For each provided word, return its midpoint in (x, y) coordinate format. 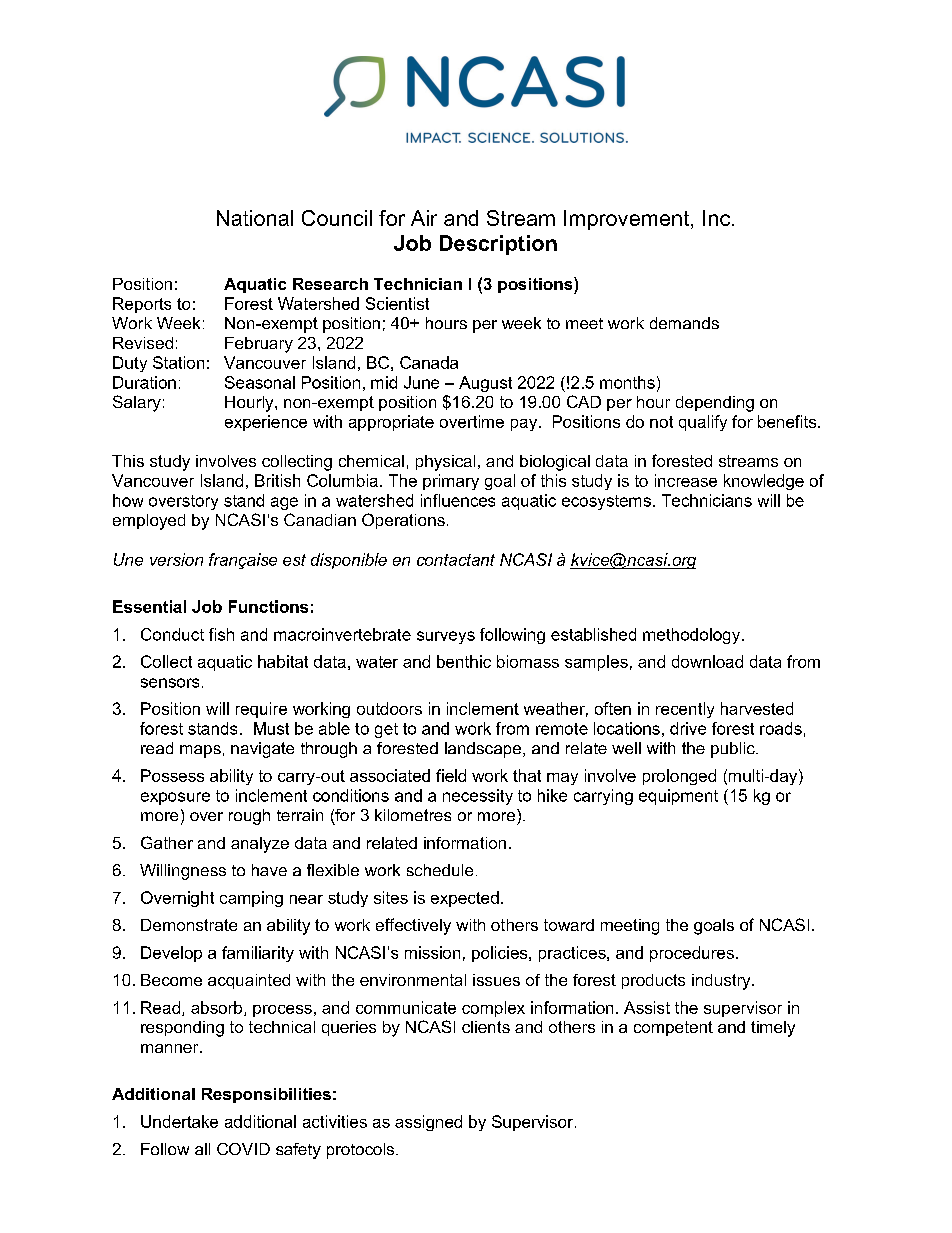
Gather (167, 842)
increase (686, 480)
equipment (678, 797)
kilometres (413, 815)
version (176, 559)
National (255, 218)
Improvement (628, 220)
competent (673, 1028)
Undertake (179, 1121)
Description (498, 245)
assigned (428, 1123)
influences (458, 500)
